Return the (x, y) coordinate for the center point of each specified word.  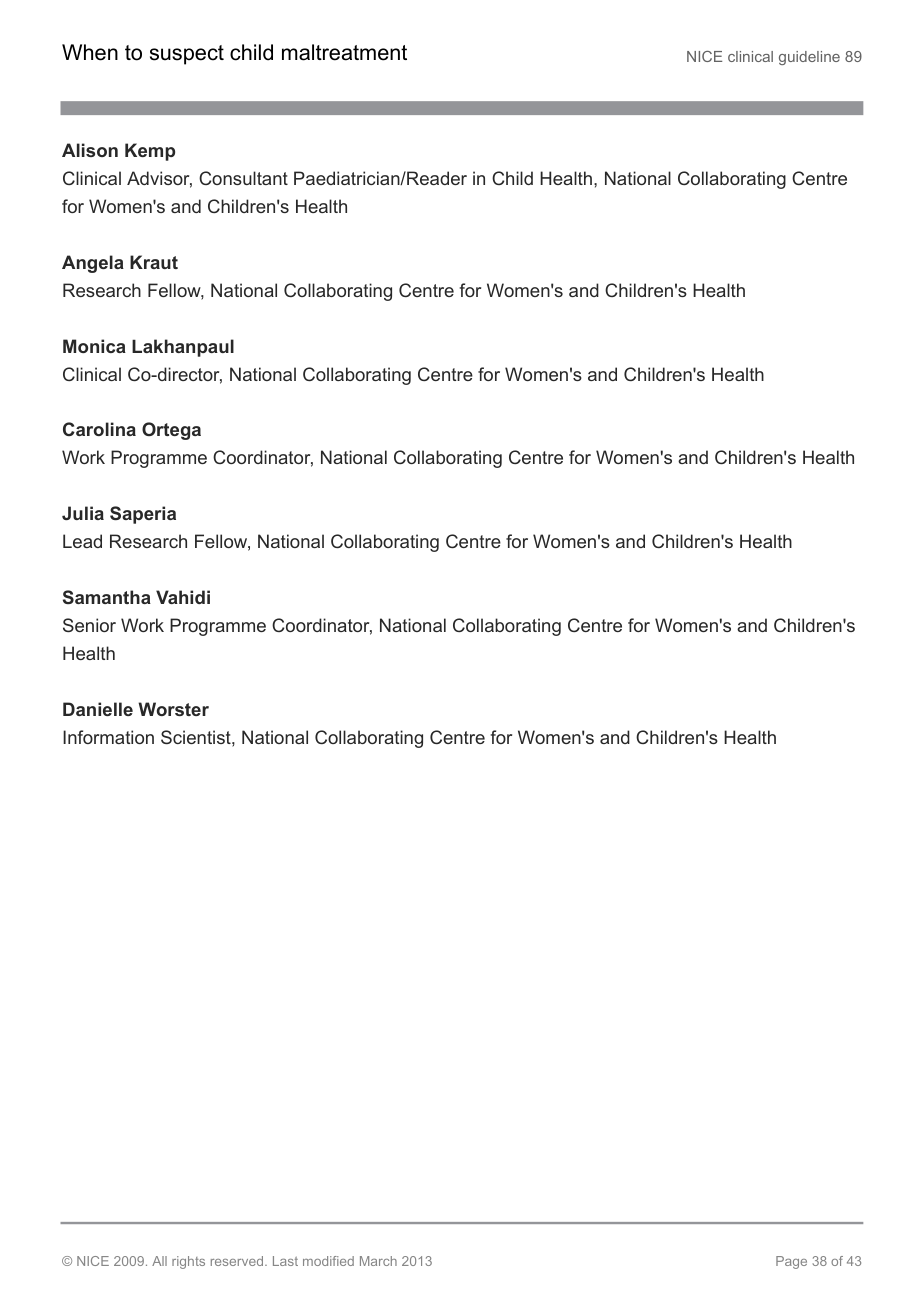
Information (108, 737)
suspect (187, 55)
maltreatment (344, 52)
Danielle (98, 709)
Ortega (171, 431)
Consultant (243, 178)
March (378, 1261)
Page (791, 1262)
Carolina (99, 429)
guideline (809, 58)
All (159, 1261)
